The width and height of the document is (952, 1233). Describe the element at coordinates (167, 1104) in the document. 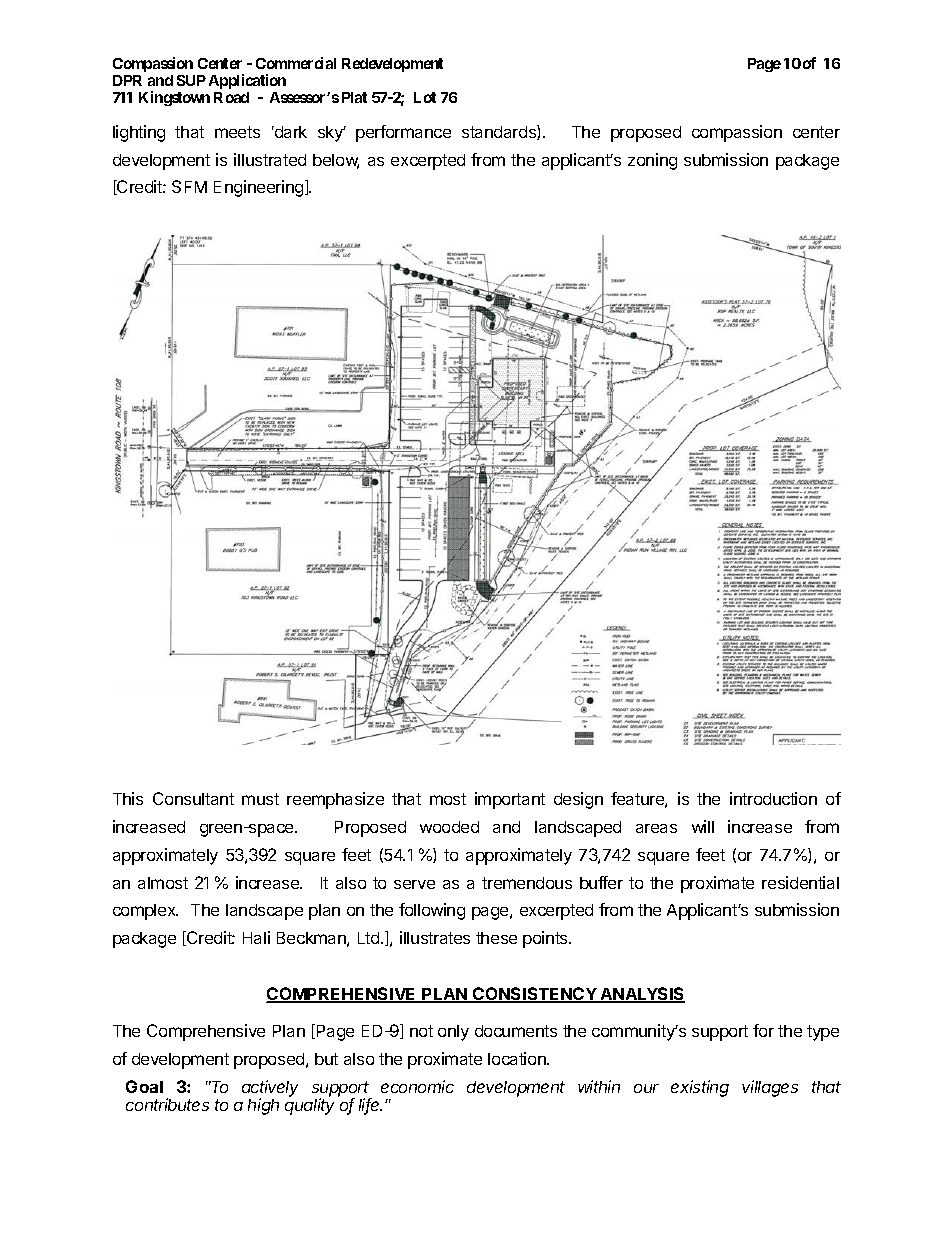

I see `contributes` at that location.
